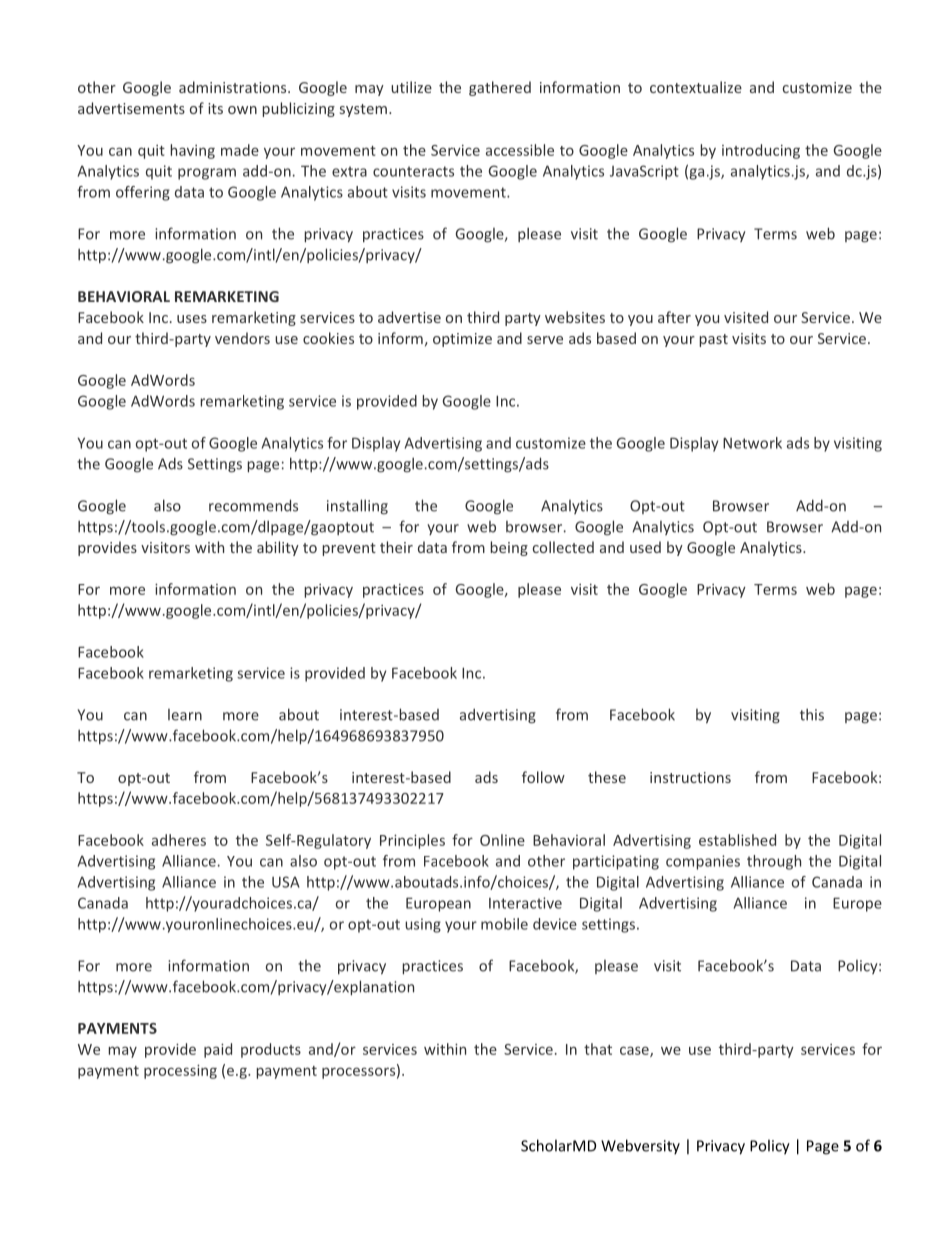 Image resolution: width=952 pixels, height=1233 pixels. What do you see at coordinates (253, 505) in the screenshot?
I see `recommends` at bounding box center [253, 505].
